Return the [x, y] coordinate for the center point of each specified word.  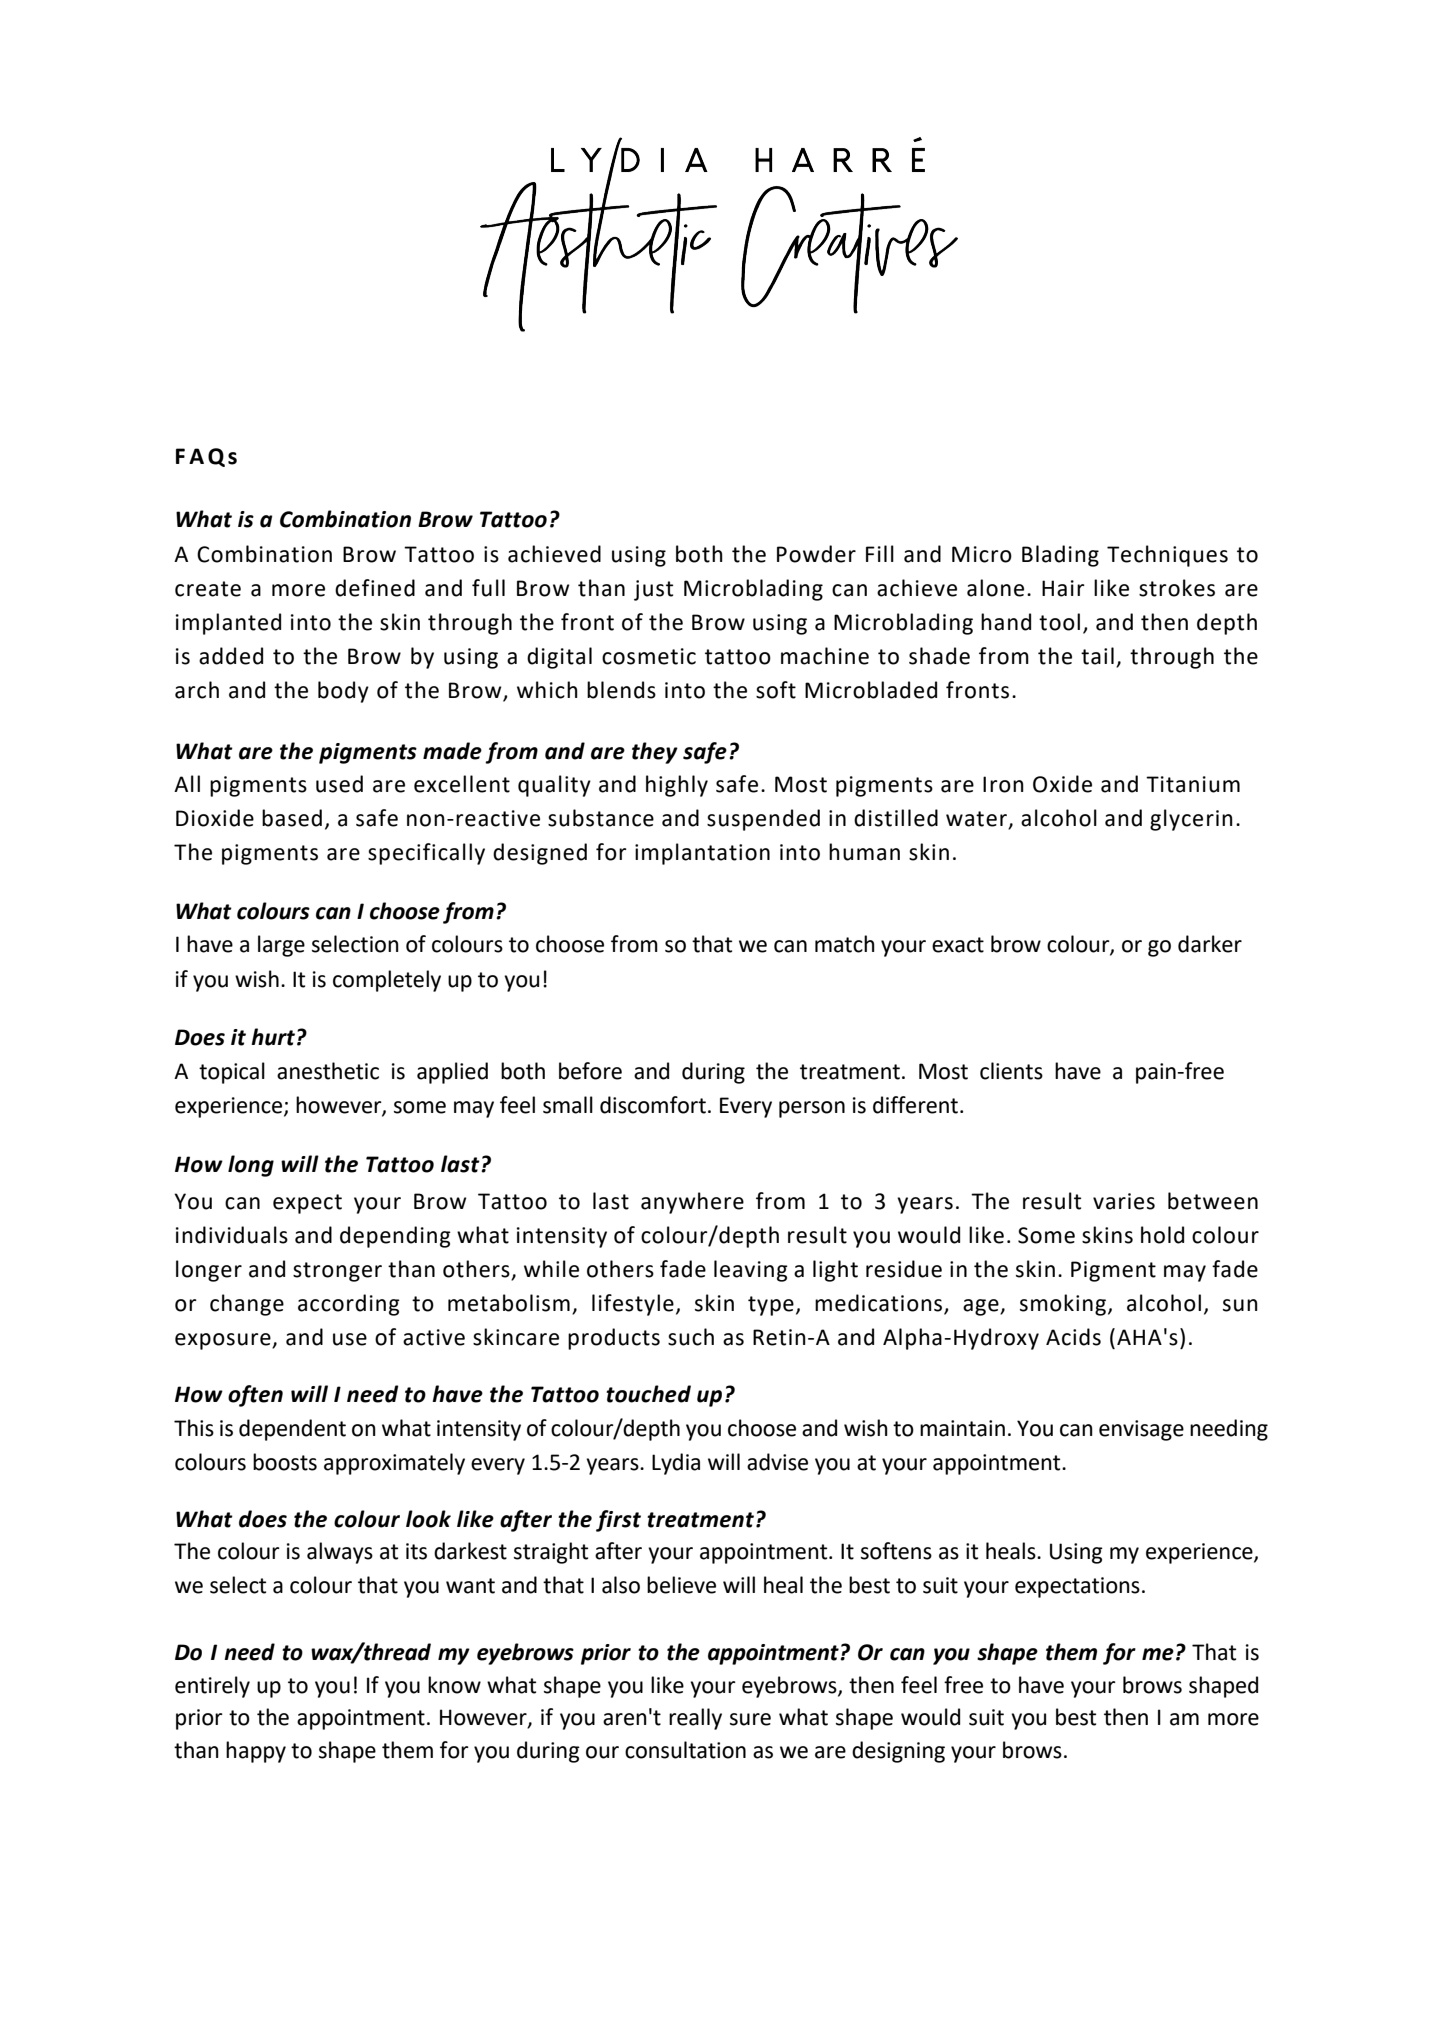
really [695, 1719]
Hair [1063, 588]
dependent [292, 1430]
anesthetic [328, 1071]
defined [375, 588]
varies [1124, 1201]
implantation [702, 854]
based [292, 818]
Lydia [676, 1464]
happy [256, 1752]
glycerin [1191, 820]
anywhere [692, 1203]
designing [898, 1752]
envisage [1141, 1430]
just [653, 590]
